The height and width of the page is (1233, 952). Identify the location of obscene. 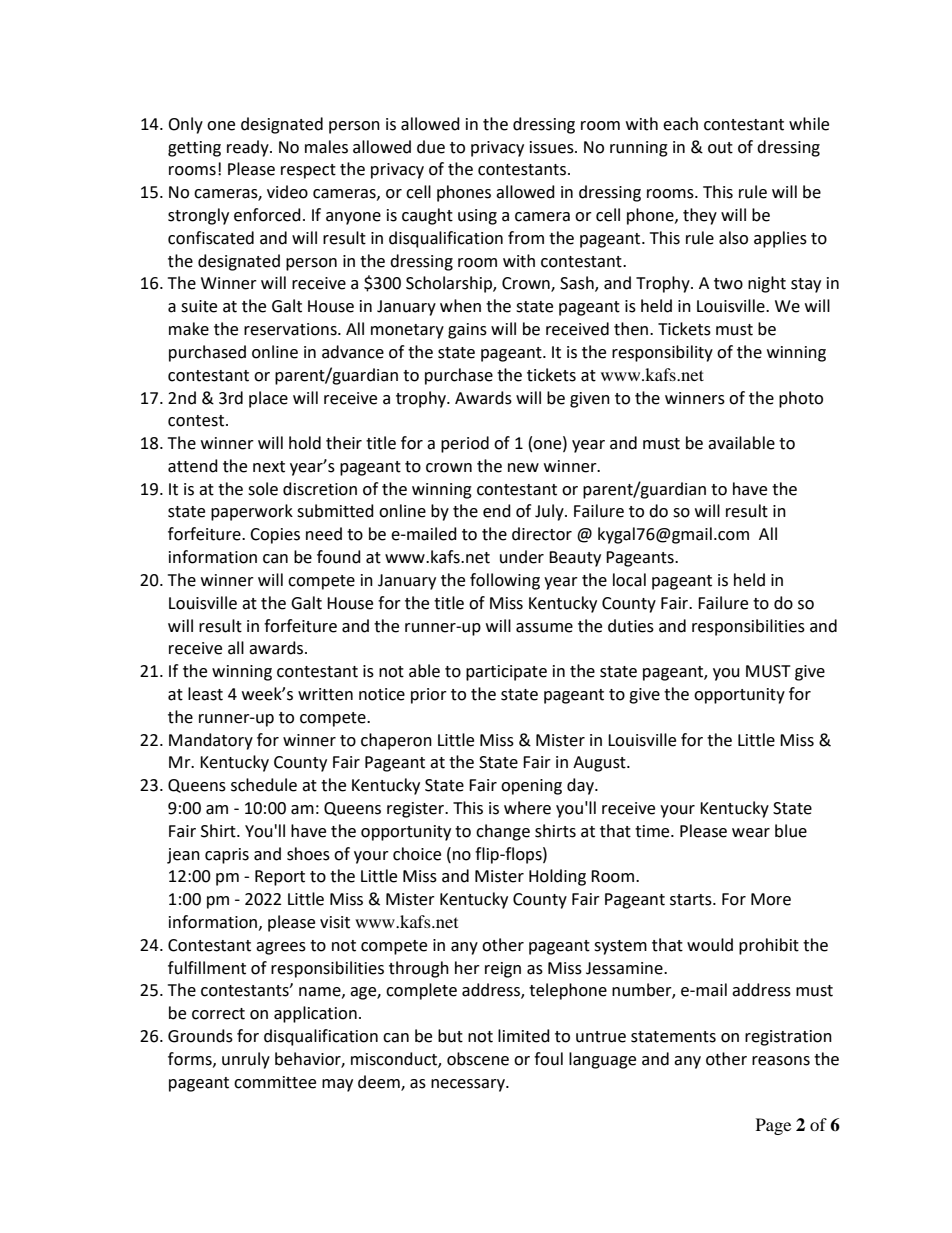
(478, 1059).
